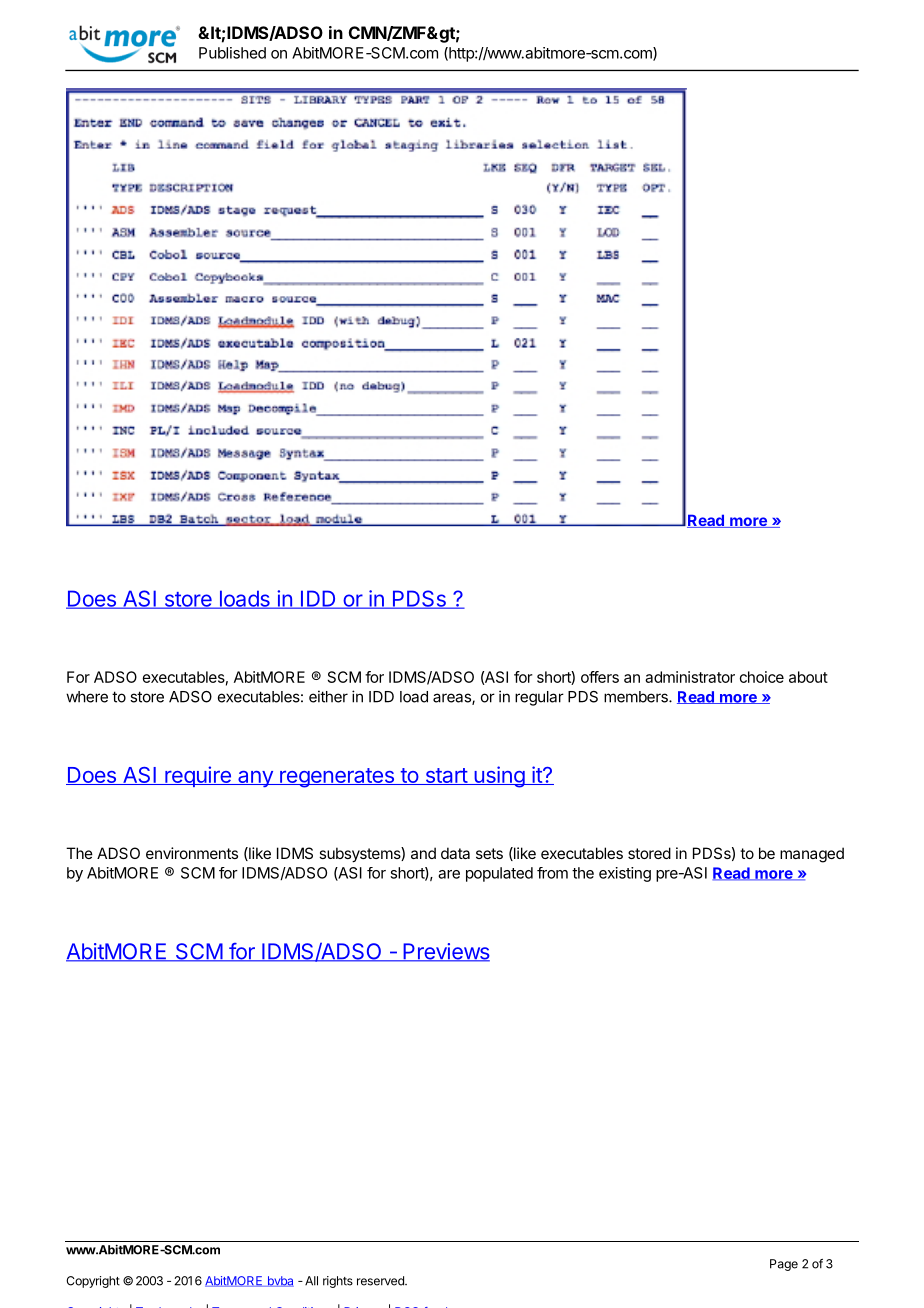 The height and width of the screenshot is (1308, 924). What do you see at coordinates (381, 1281) in the screenshot?
I see `reserved` at bounding box center [381, 1281].
